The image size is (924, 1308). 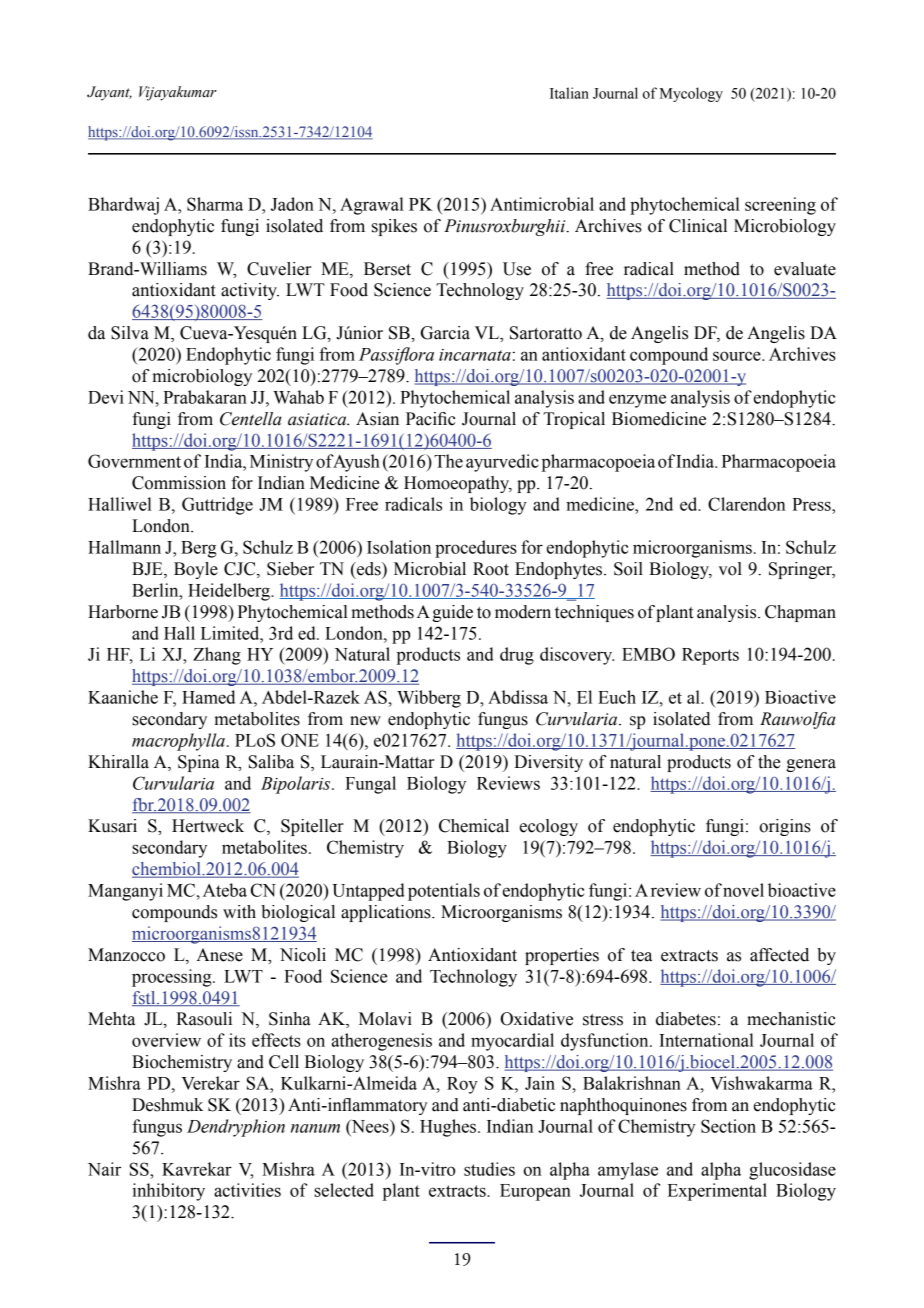 What do you see at coordinates (717, 1192) in the screenshot?
I see `Experimental` at bounding box center [717, 1192].
